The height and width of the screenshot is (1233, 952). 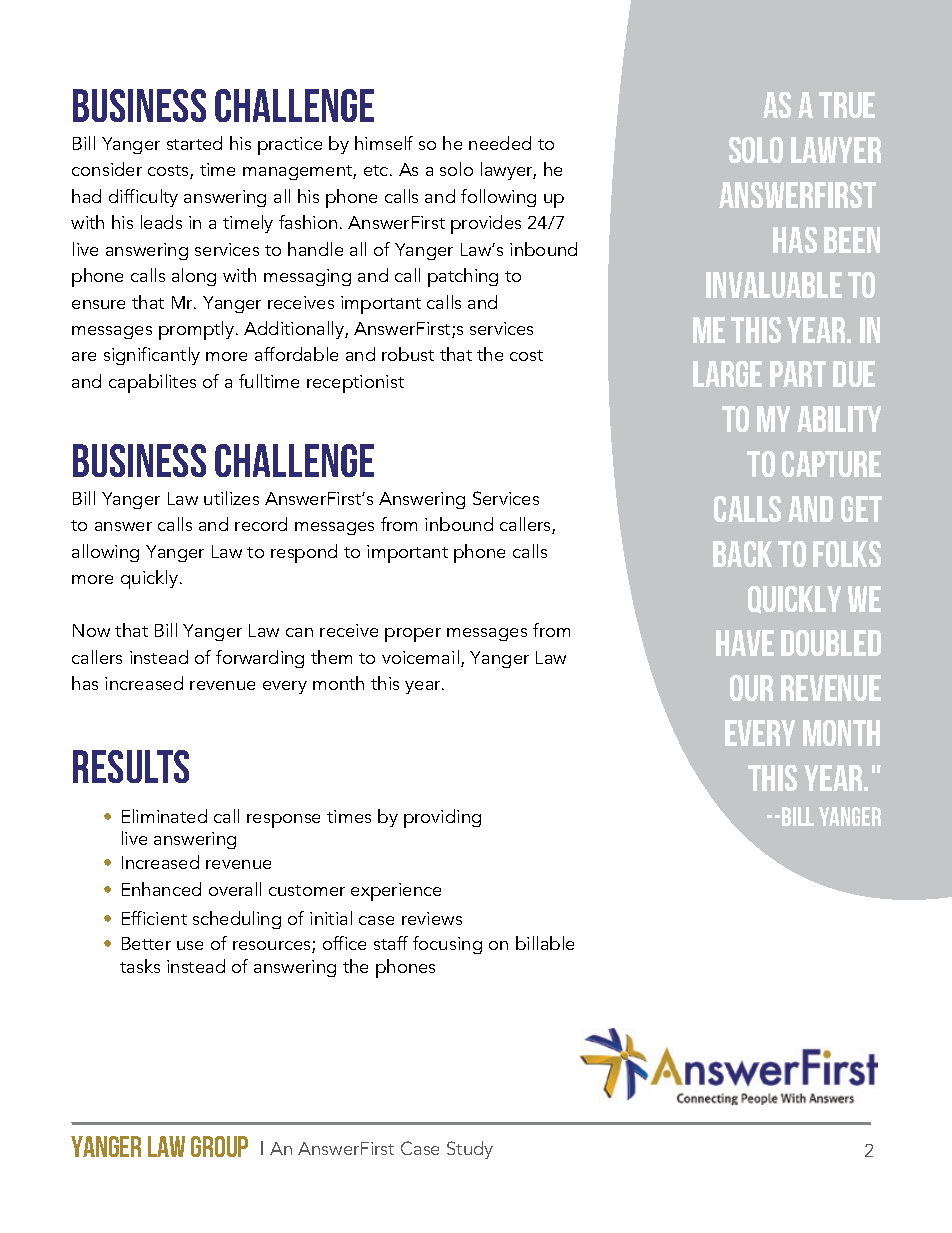 What do you see at coordinates (194, 143) in the screenshot?
I see `started` at bounding box center [194, 143].
